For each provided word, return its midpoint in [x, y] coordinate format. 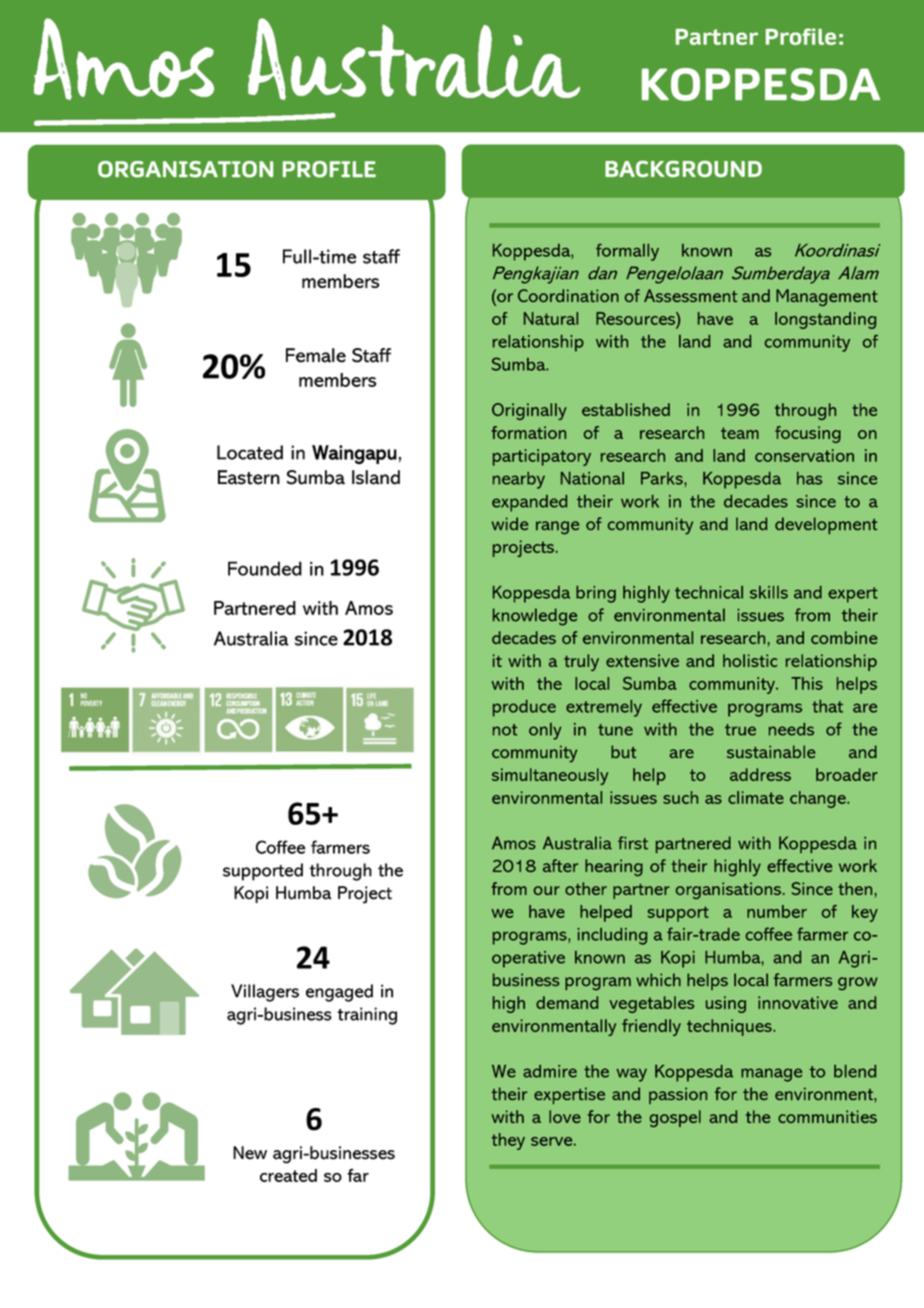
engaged [339, 993]
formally [627, 252]
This [807, 683]
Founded [265, 568]
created [288, 1175]
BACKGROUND [683, 169]
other [586, 888]
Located [250, 452]
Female [316, 355]
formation [528, 432]
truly [581, 662]
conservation [804, 455]
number [777, 911]
